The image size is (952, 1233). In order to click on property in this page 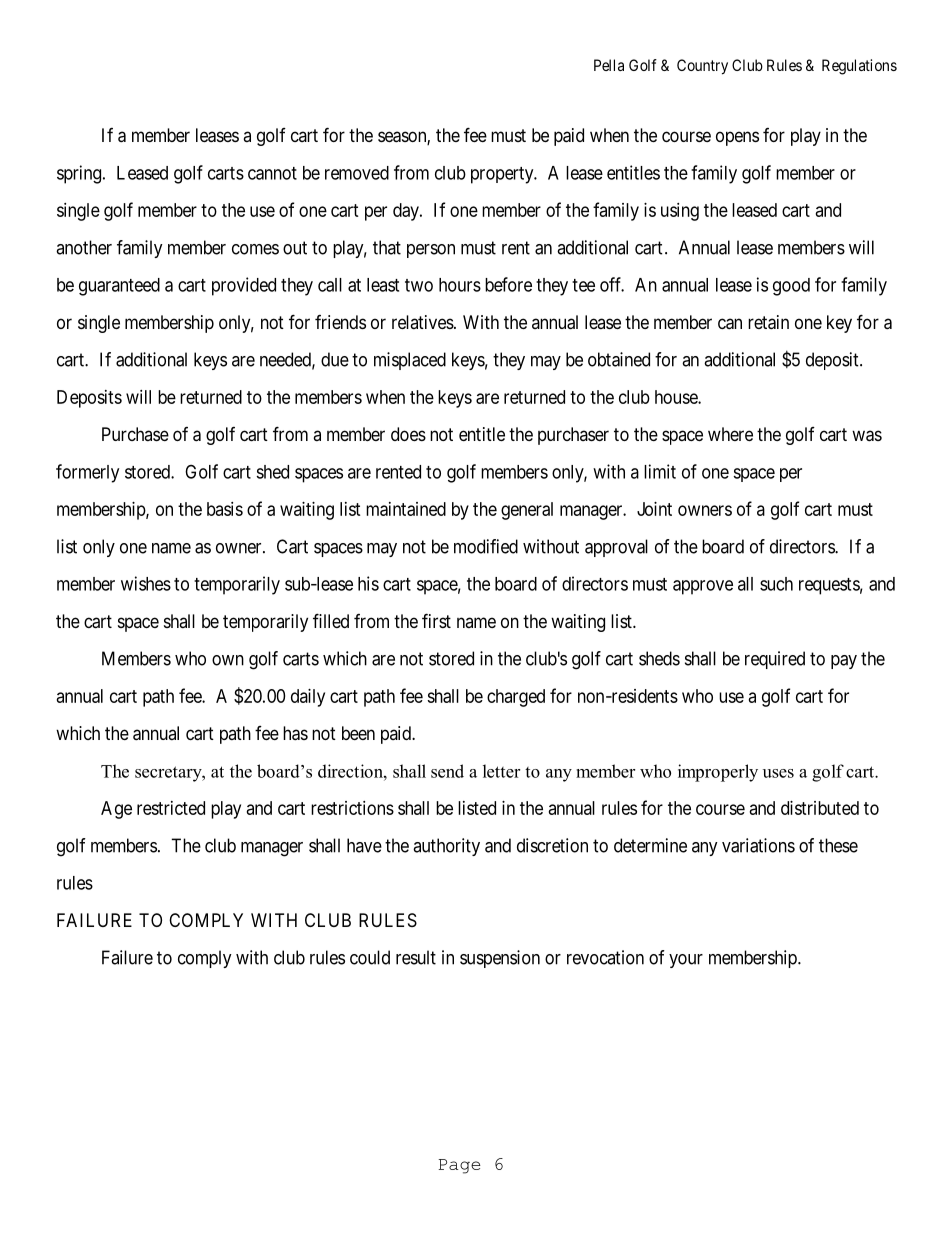, I will do `click(503, 175)`.
